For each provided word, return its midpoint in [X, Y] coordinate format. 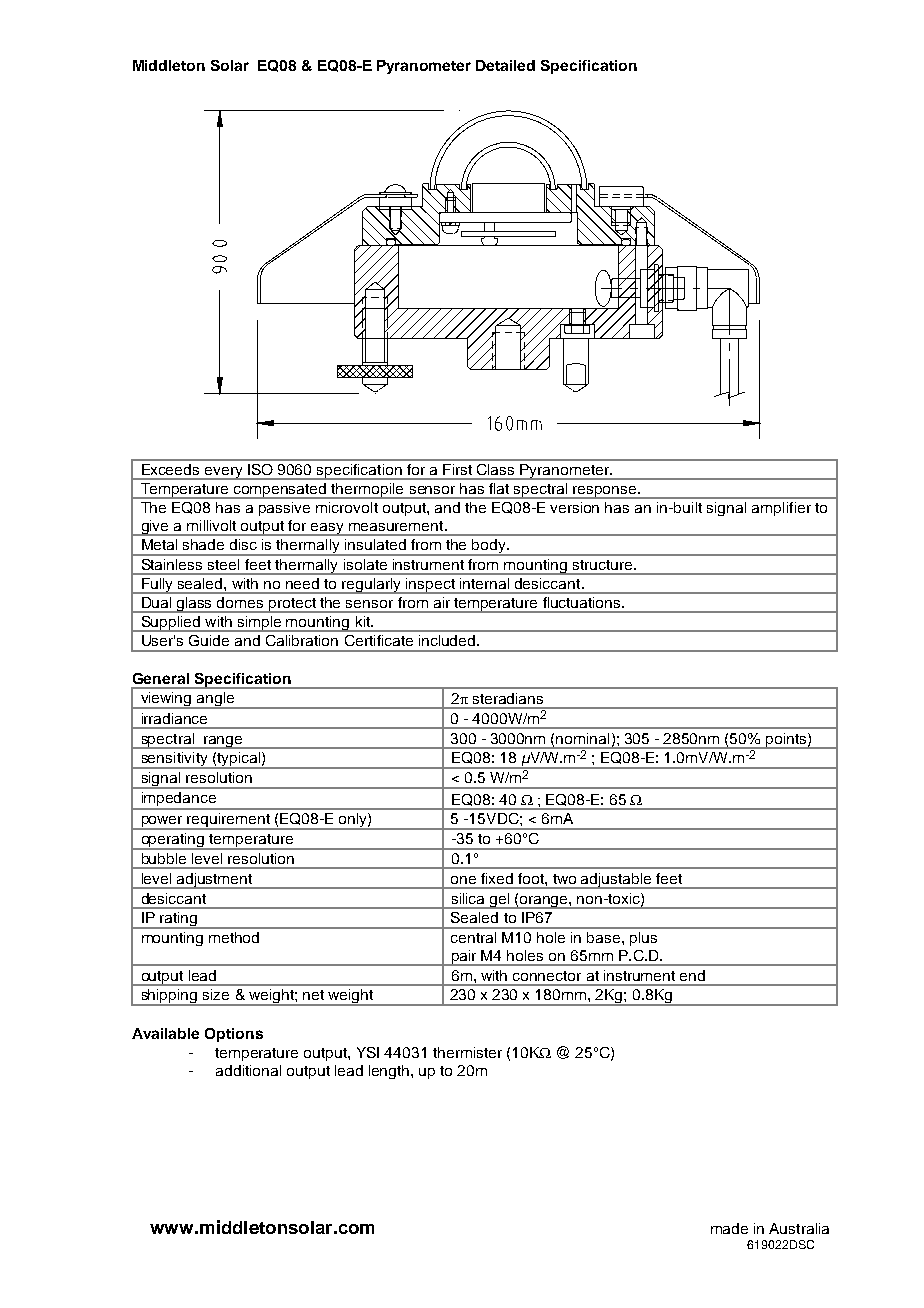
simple [259, 624]
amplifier [781, 509]
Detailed [505, 65]
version [574, 507]
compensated [280, 491]
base [603, 937]
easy [328, 529]
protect [292, 605]
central [473, 937]
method [234, 937]
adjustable [617, 881]
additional [248, 1070]
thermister [467, 1052]
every [224, 473]
